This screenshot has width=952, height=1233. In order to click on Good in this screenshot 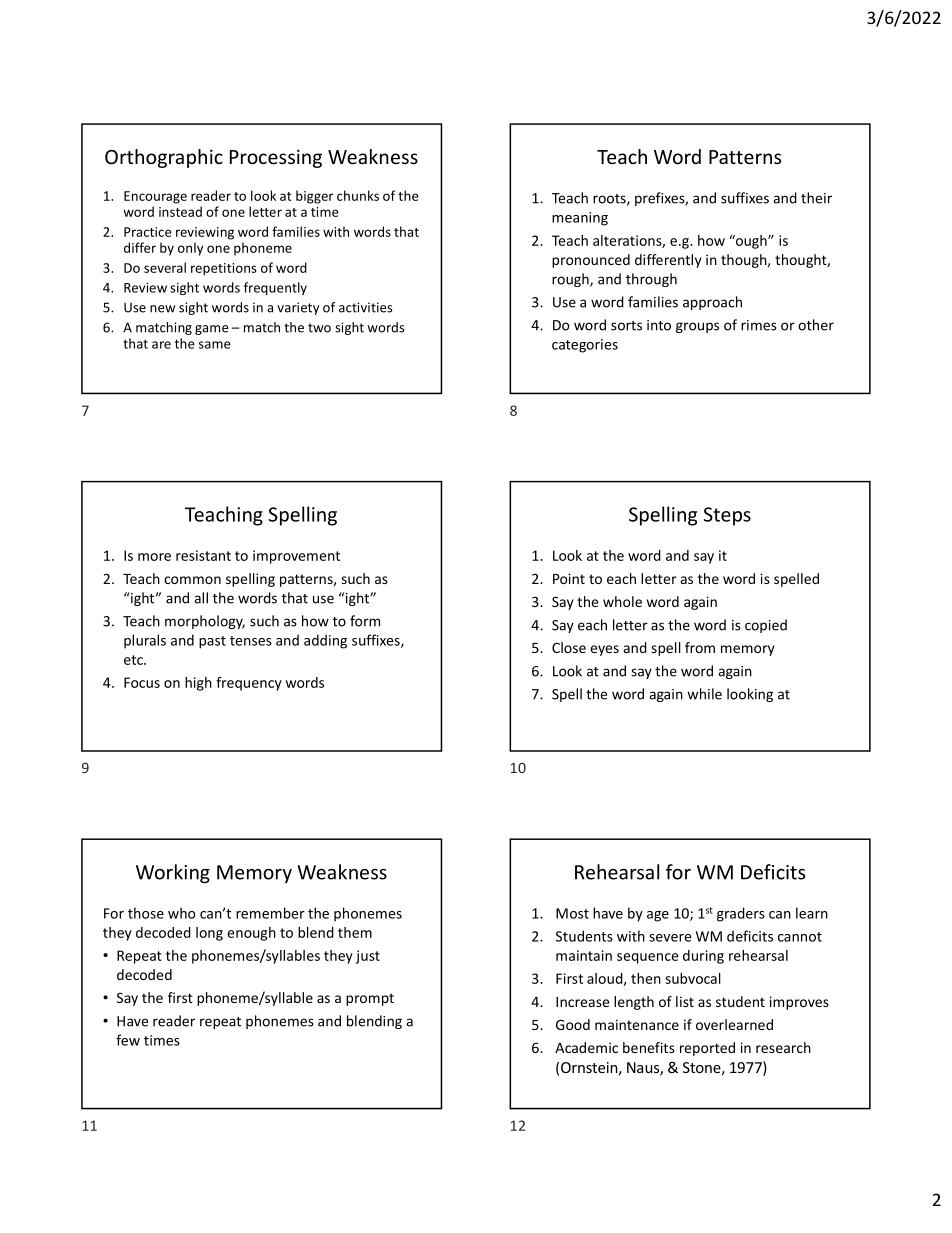, I will do `click(573, 1024)`.
